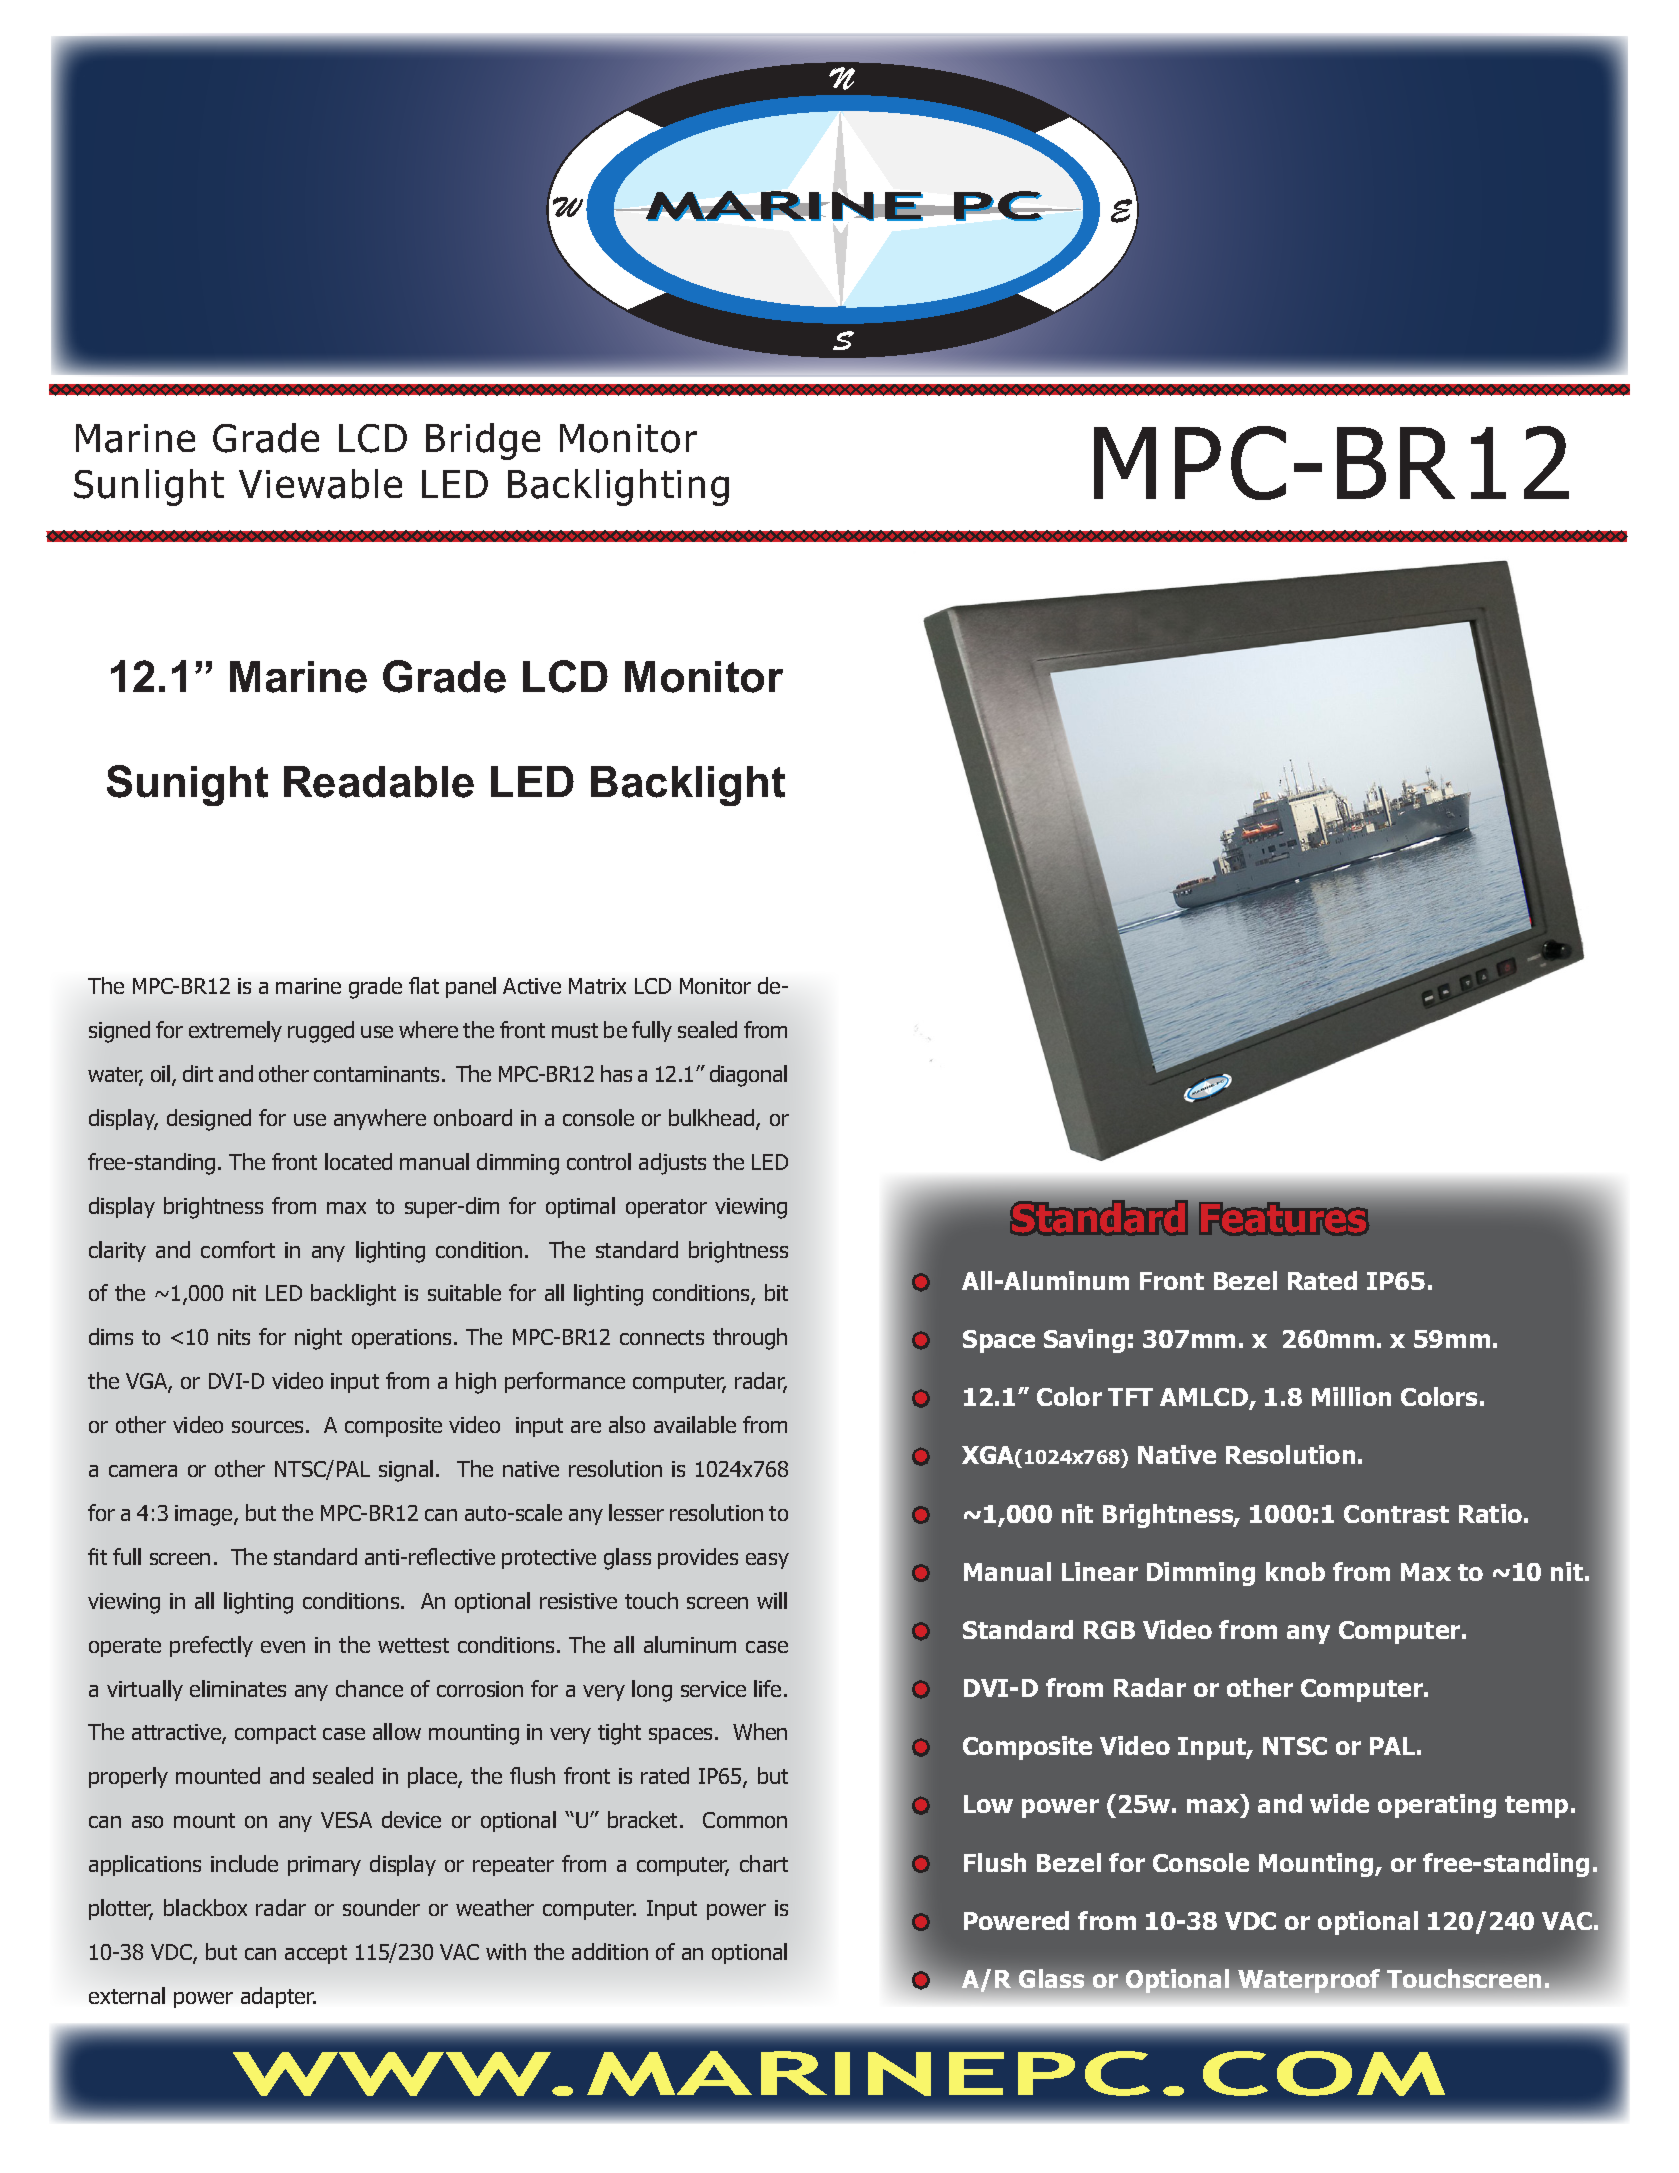 This page has width=1679, height=2173. Describe the element at coordinates (320, 484) in the page. I see `Viewable` at that location.
